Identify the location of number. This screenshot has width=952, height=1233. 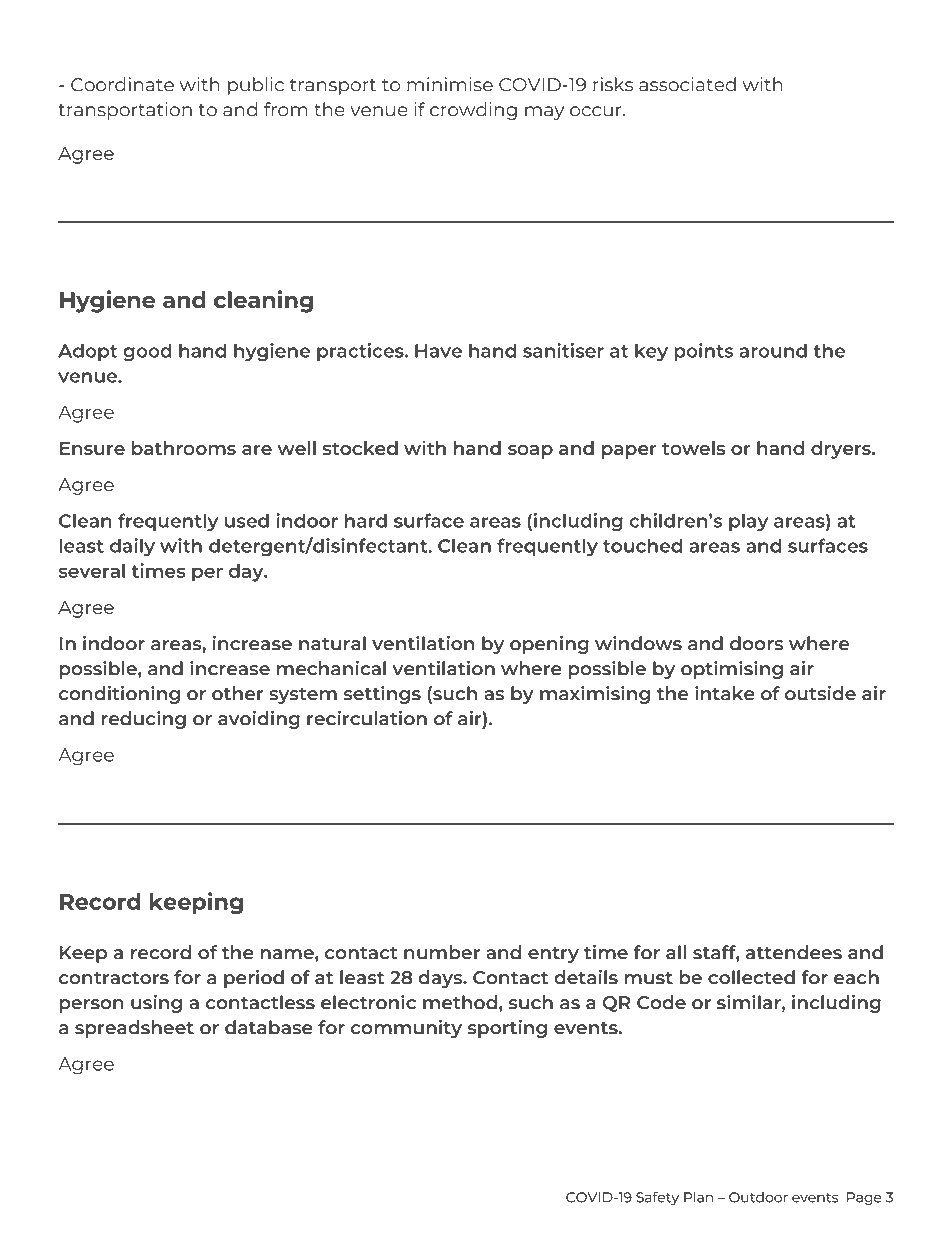
(442, 952).
